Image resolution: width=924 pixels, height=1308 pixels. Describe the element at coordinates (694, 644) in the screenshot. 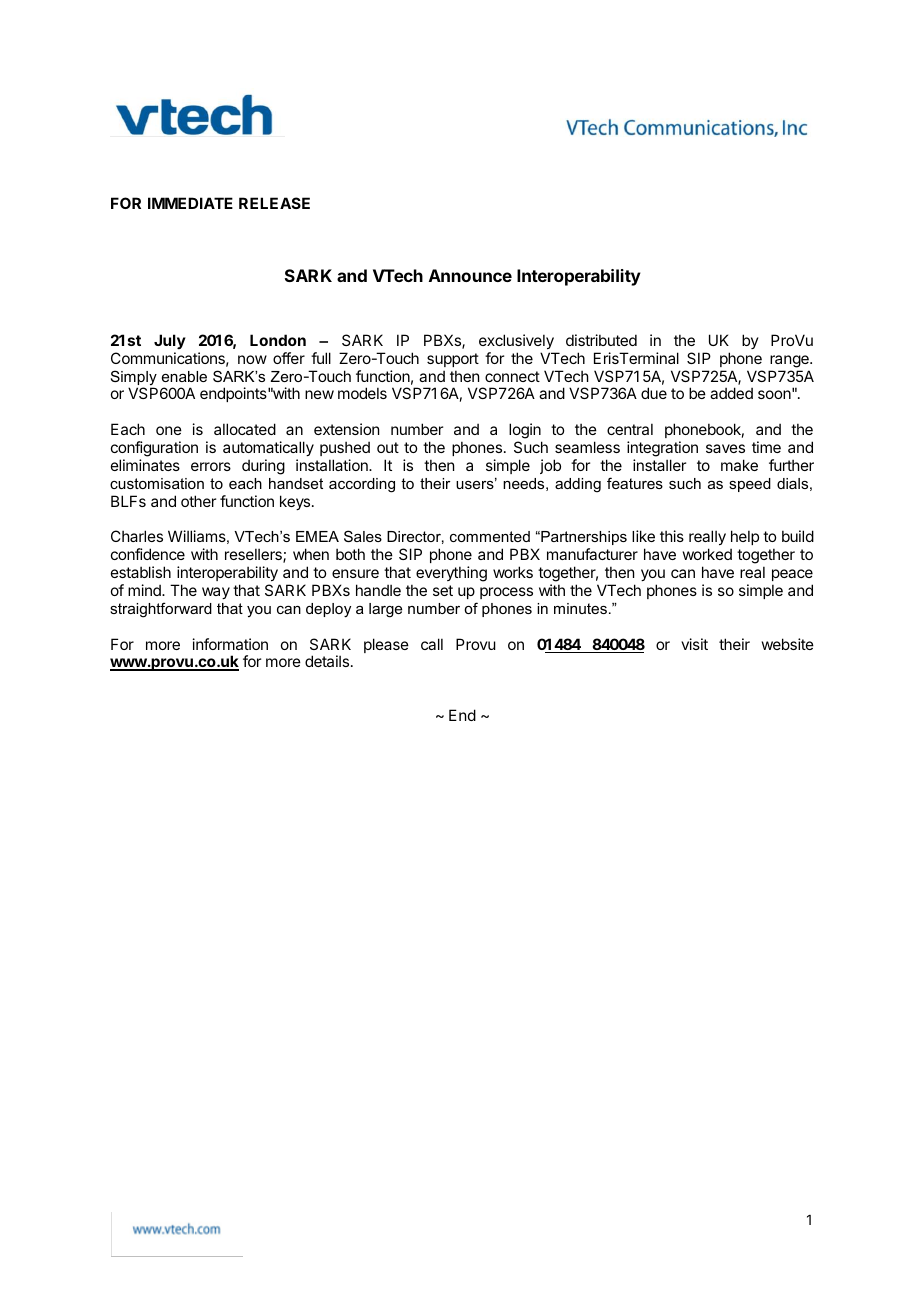

I see `visit` at that location.
